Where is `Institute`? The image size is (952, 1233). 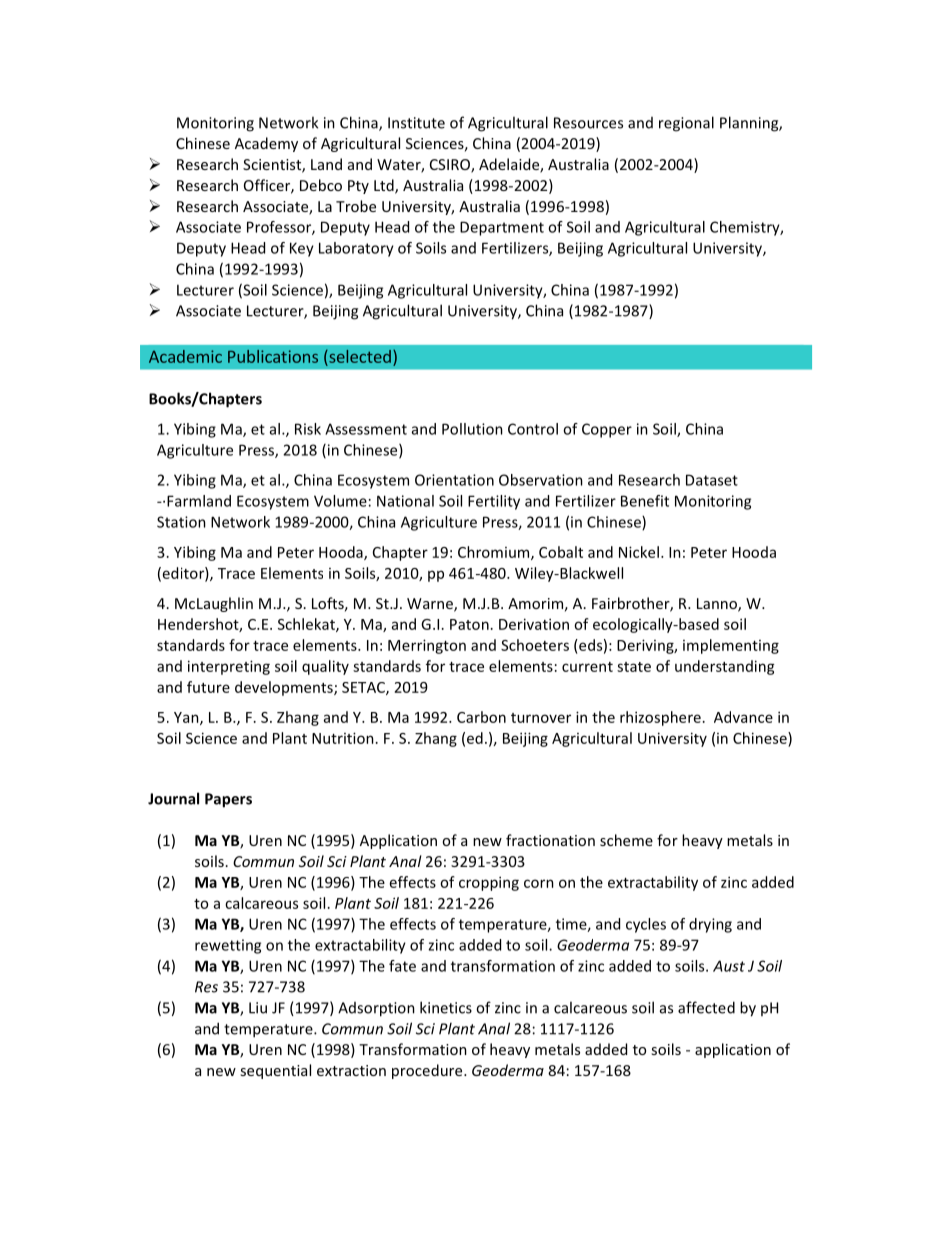
Institute is located at coordinates (416, 123).
